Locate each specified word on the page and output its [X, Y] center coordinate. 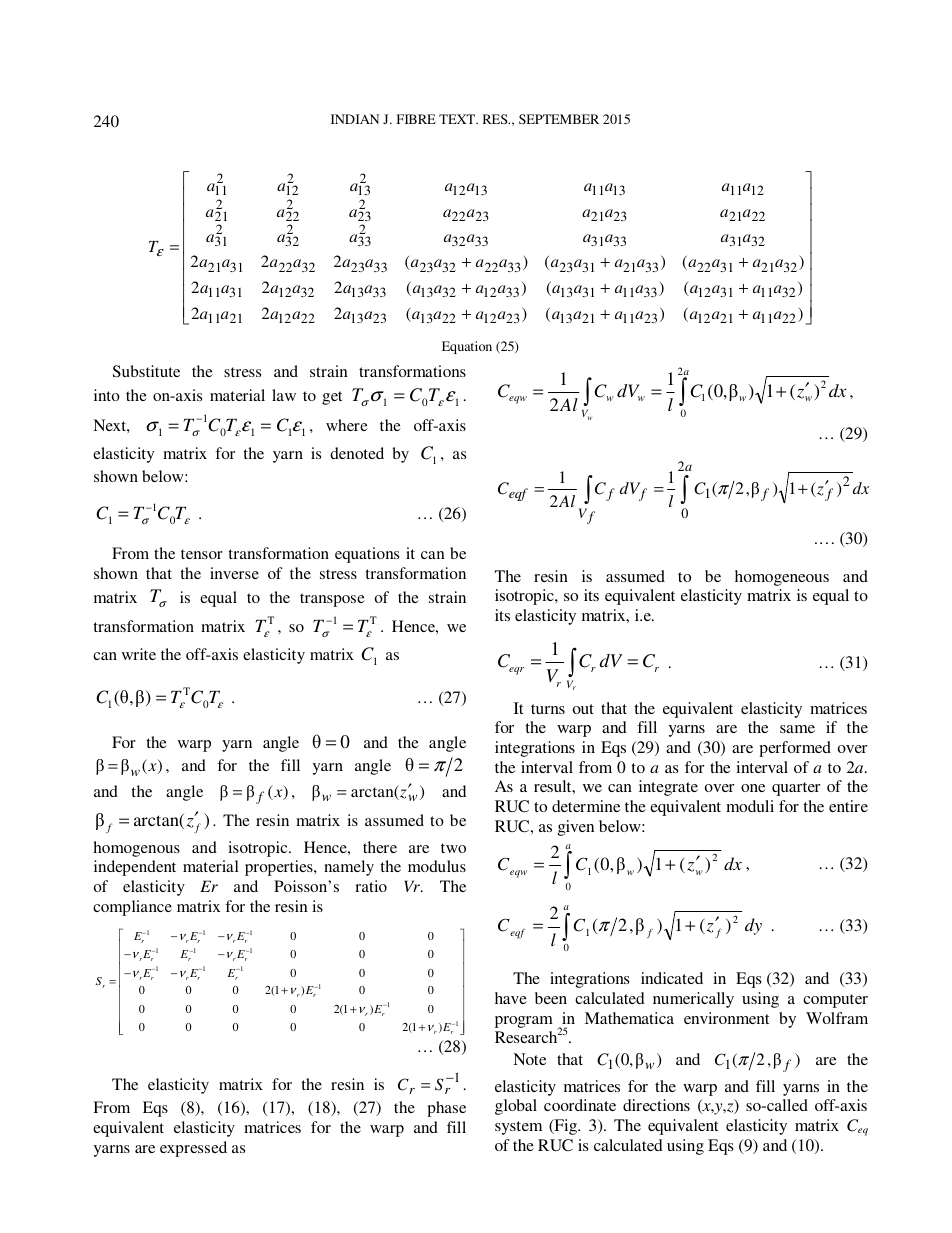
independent [135, 868]
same [797, 729]
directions [656, 1105]
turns [548, 709]
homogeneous [782, 578]
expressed [193, 1149]
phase [446, 1109]
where [347, 425]
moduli [750, 806]
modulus [437, 866]
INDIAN [355, 119]
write [139, 654]
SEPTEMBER [559, 119]
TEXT [458, 119]
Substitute [146, 371]
